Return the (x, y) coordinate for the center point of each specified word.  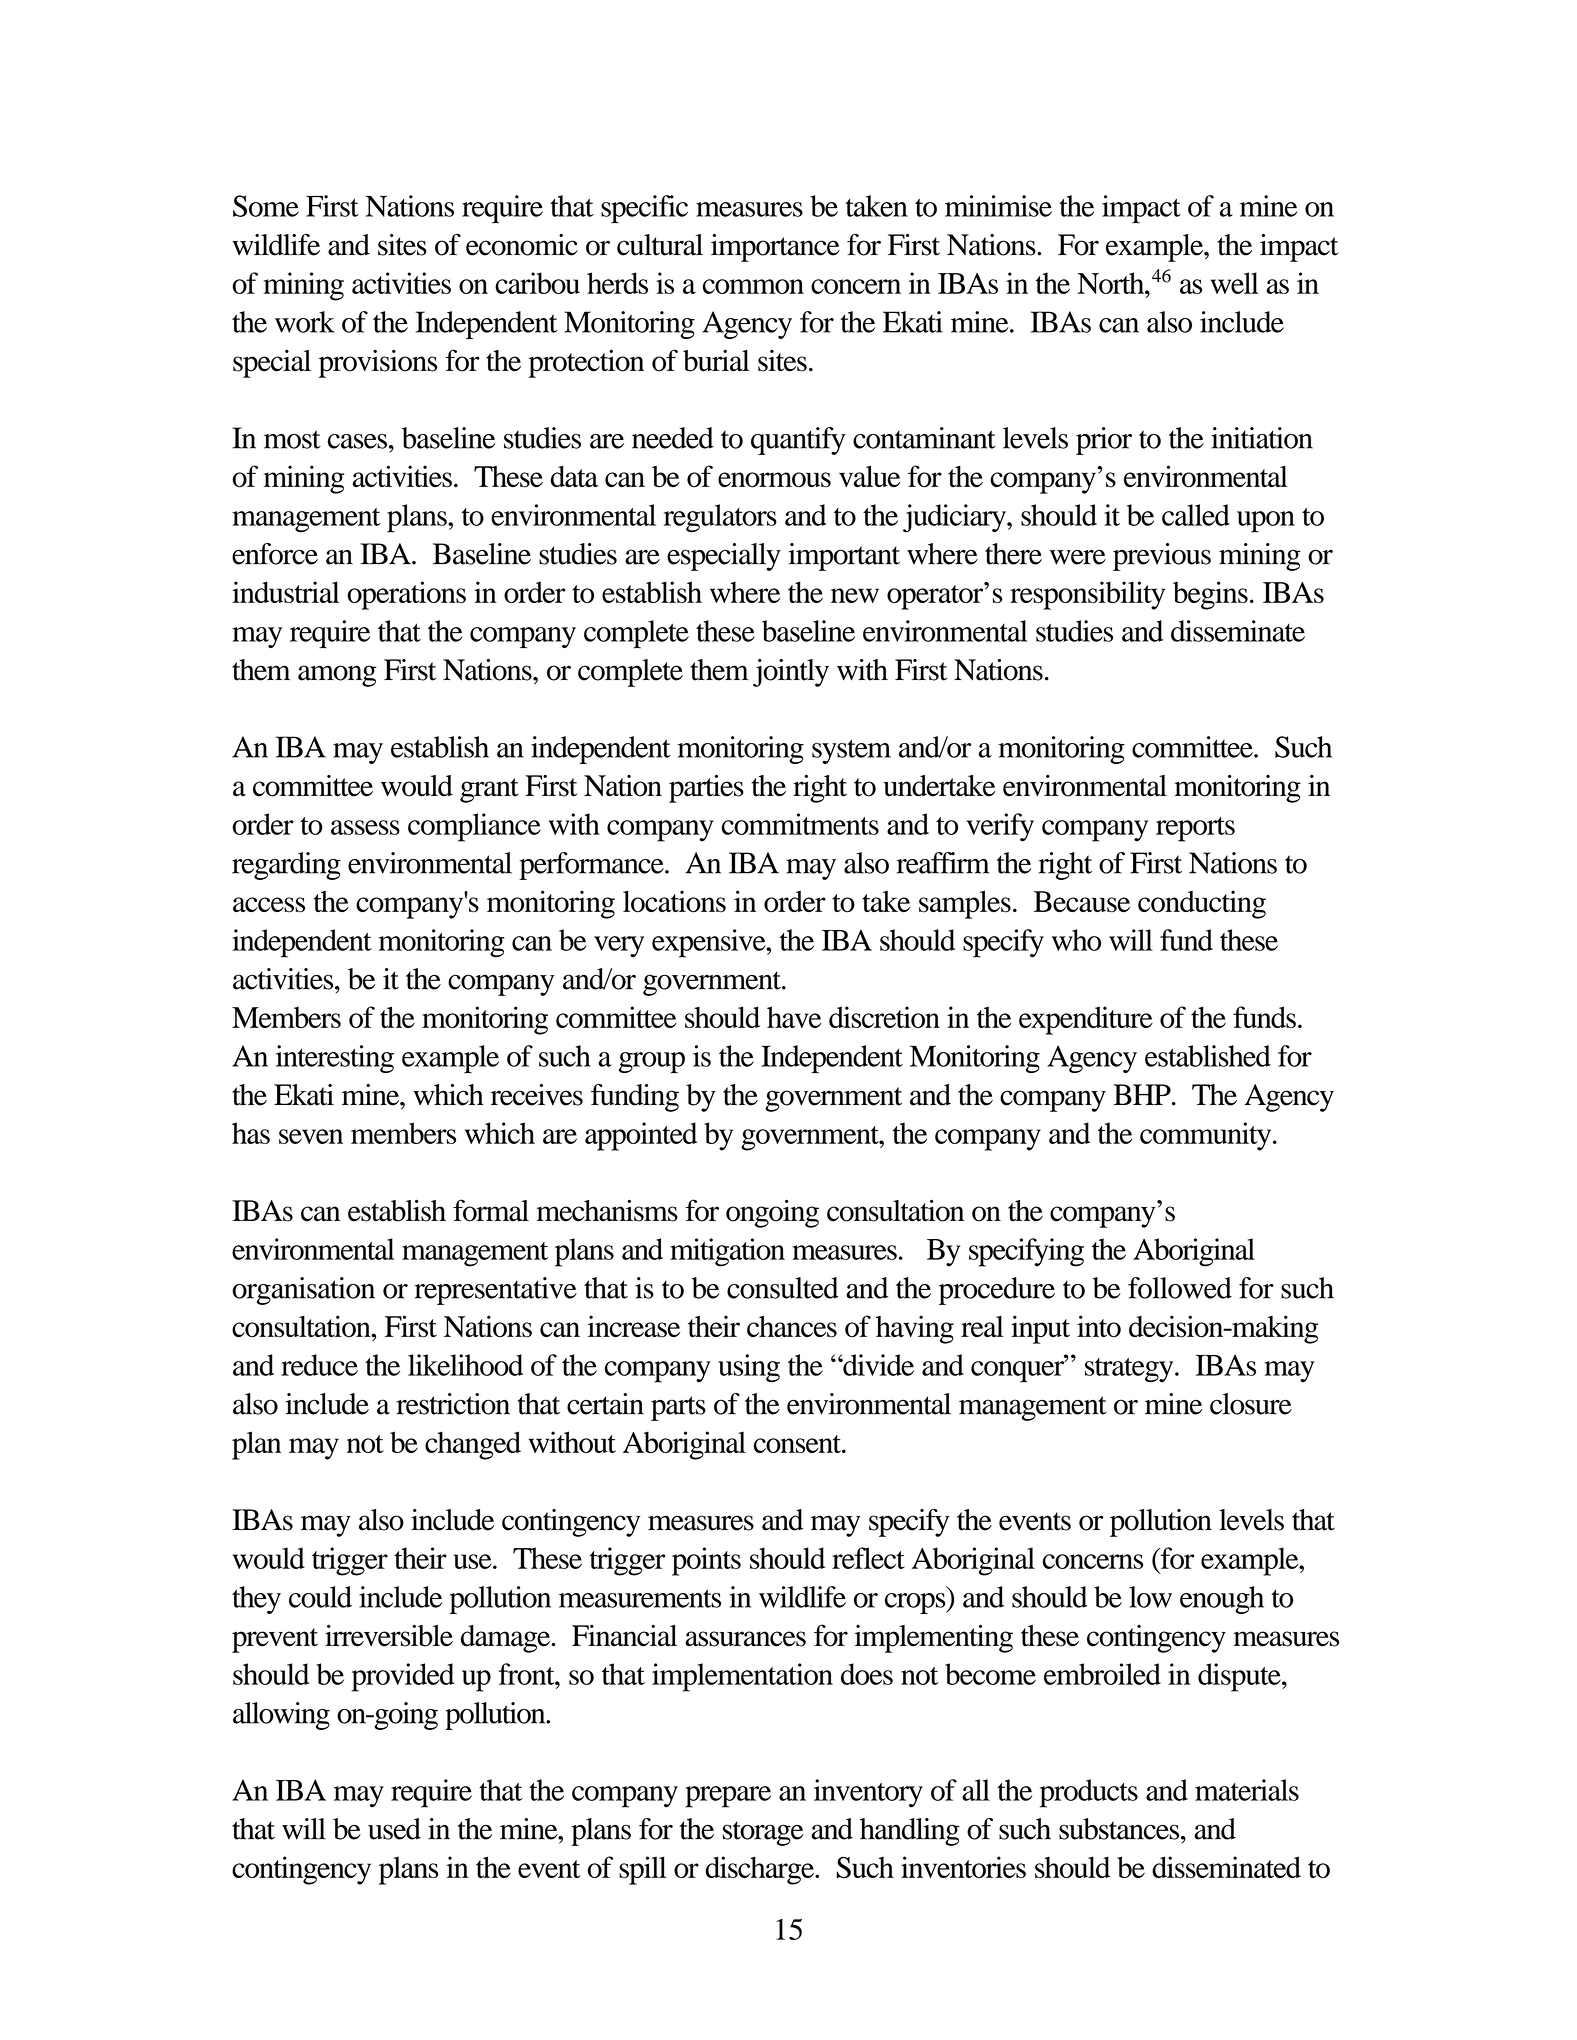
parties (706, 788)
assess (365, 827)
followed (1180, 1288)
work (305, 322)
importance (775, 248)
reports (1195, 829)
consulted (783, 1288)
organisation (303, 1291)
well (1235, 283)
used (394, 1829)
